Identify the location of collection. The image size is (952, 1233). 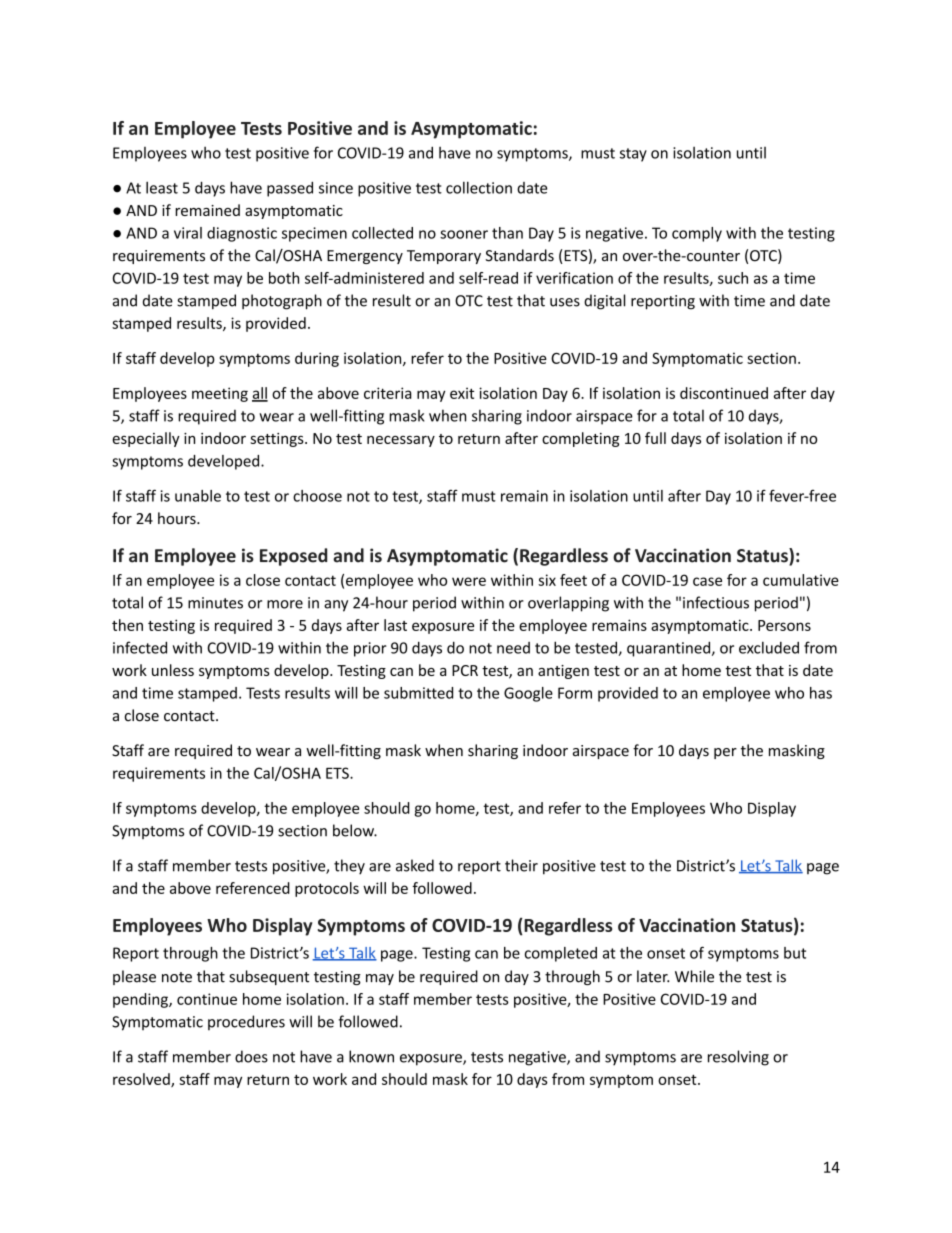
(479, 187).
